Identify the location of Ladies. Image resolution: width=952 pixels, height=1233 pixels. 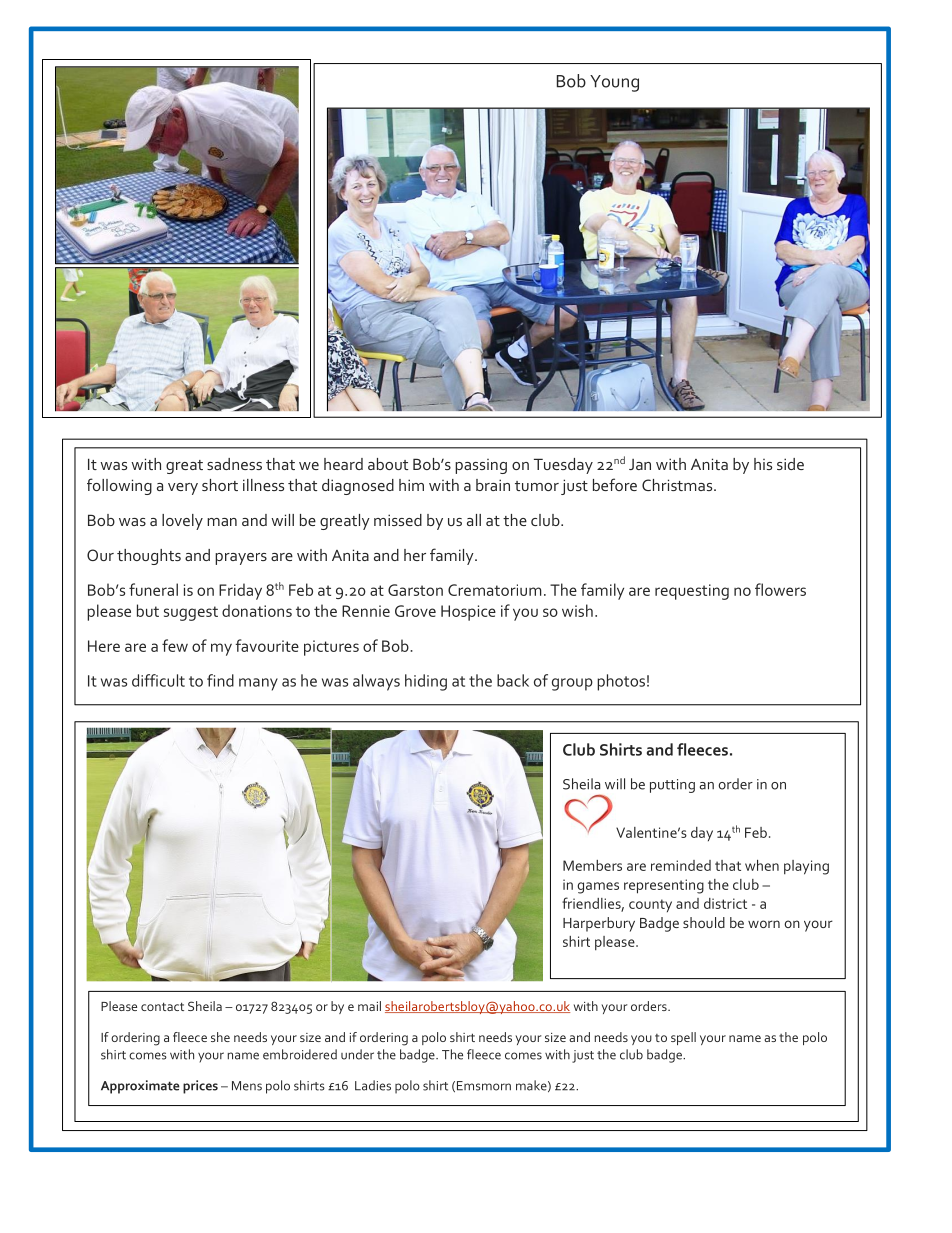
(373, 1085).
